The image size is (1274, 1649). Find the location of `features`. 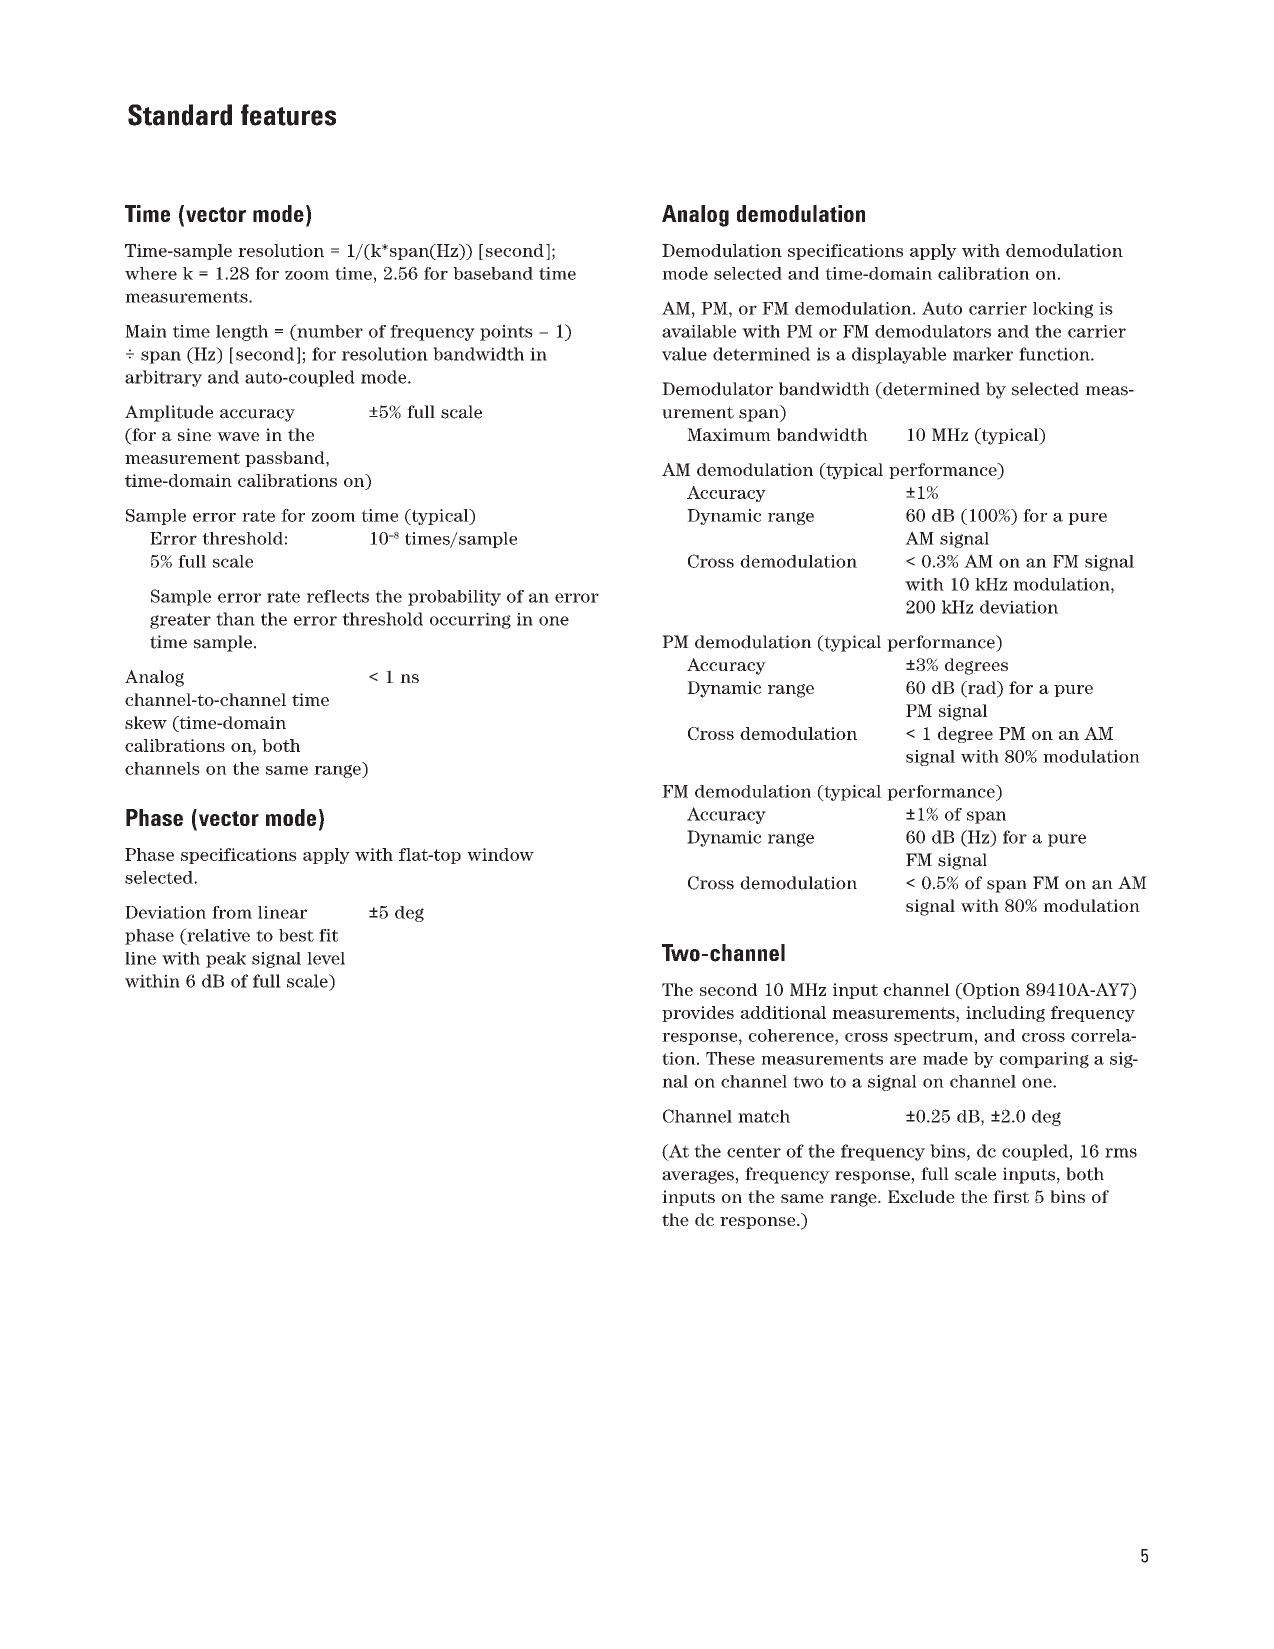

features is located at coordinates (288, 115).
